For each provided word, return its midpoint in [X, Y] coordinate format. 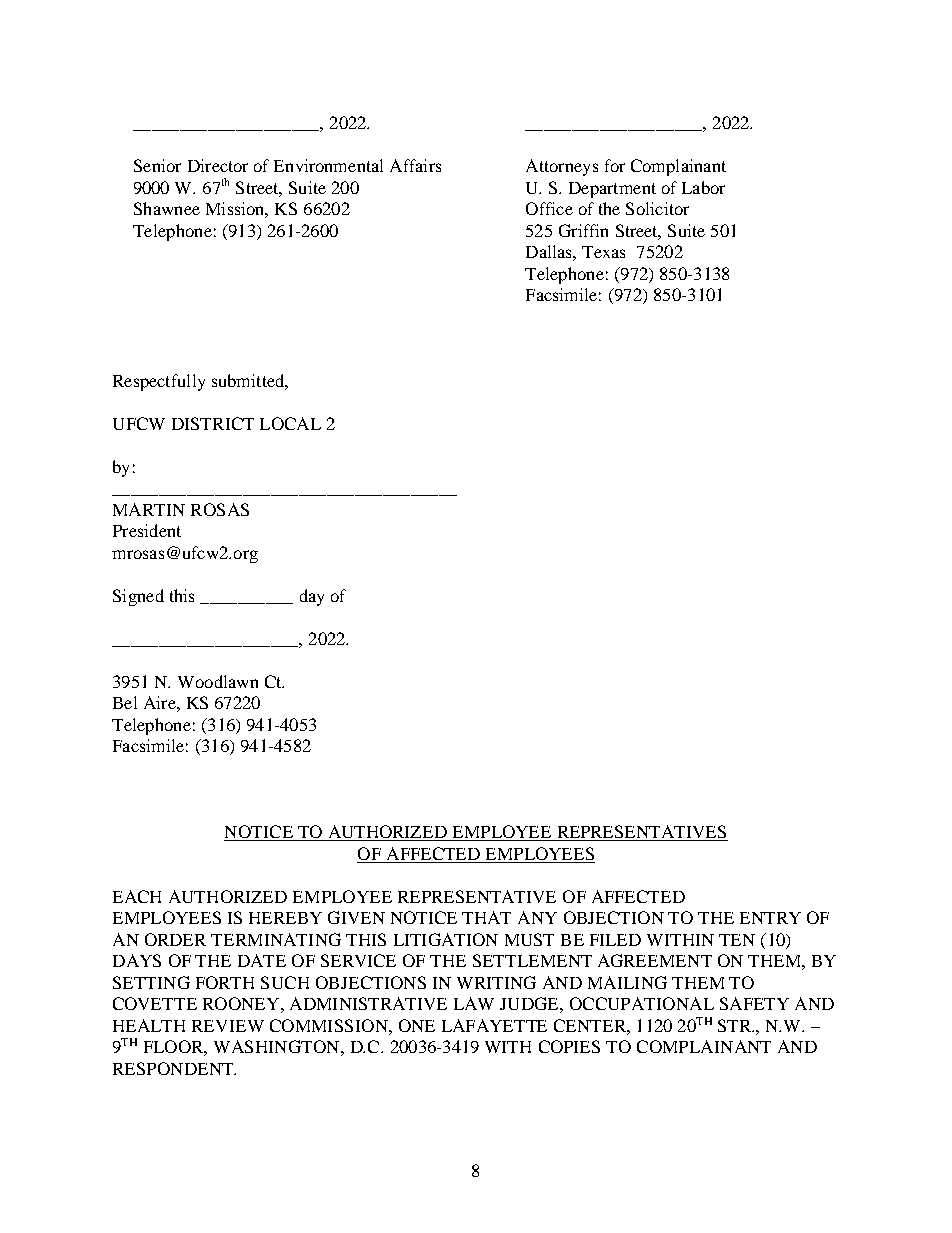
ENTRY [770, 918]
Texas [603, 252]
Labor [703, 187]
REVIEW [228, 1026]
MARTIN [149, 509]
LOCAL [290, 423]
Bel [125, 702]
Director [218, 165]
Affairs [415, 165]
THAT [486, 917]
